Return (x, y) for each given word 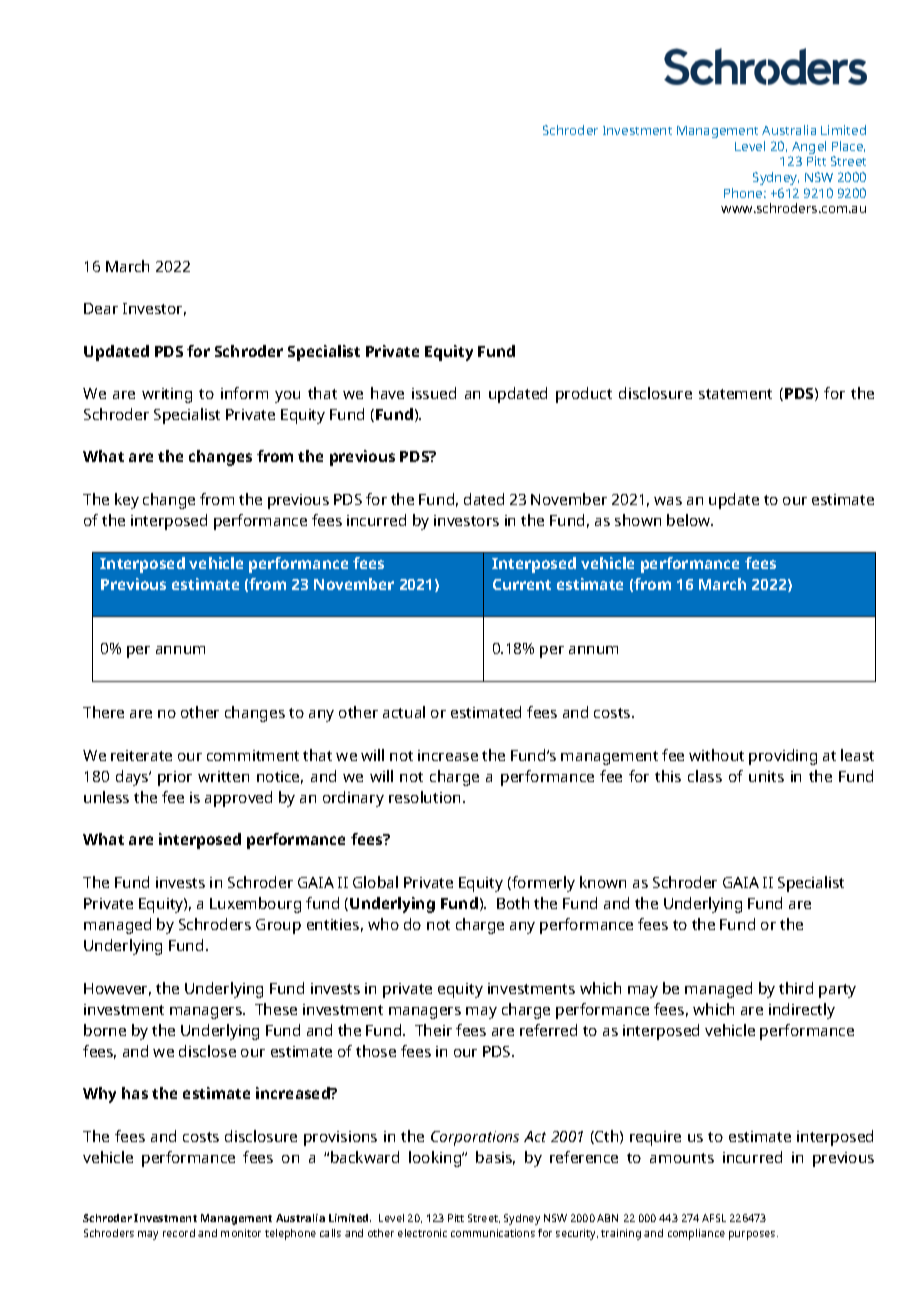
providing (783, 757)
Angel (808, 149)
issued (434, 393)
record (179, 1233)
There (103, 712)
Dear (101, 308)
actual (404, 712)
